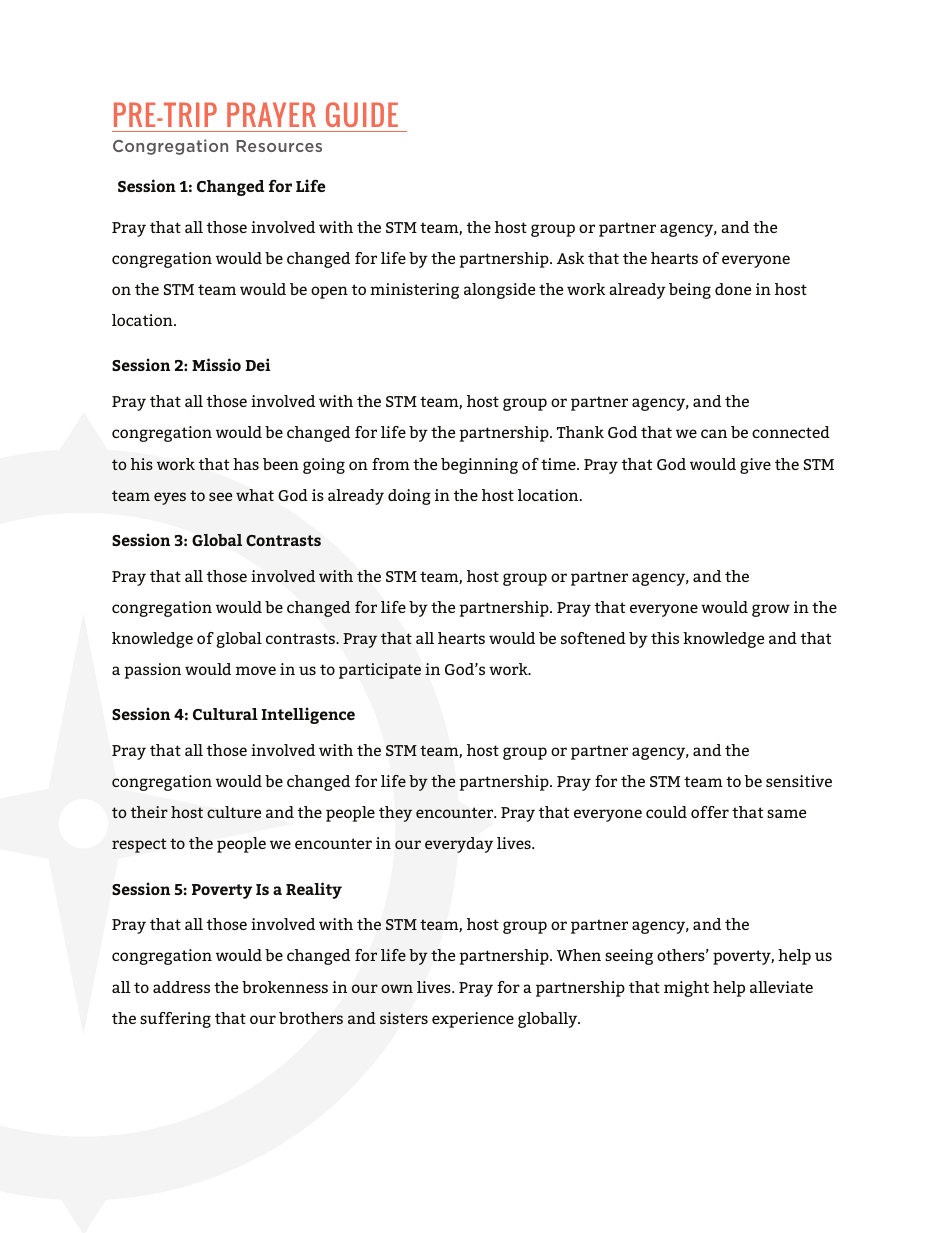  Describe the element at coordinates (473, 1020) in the screenshot. I see `experience` at that location.
